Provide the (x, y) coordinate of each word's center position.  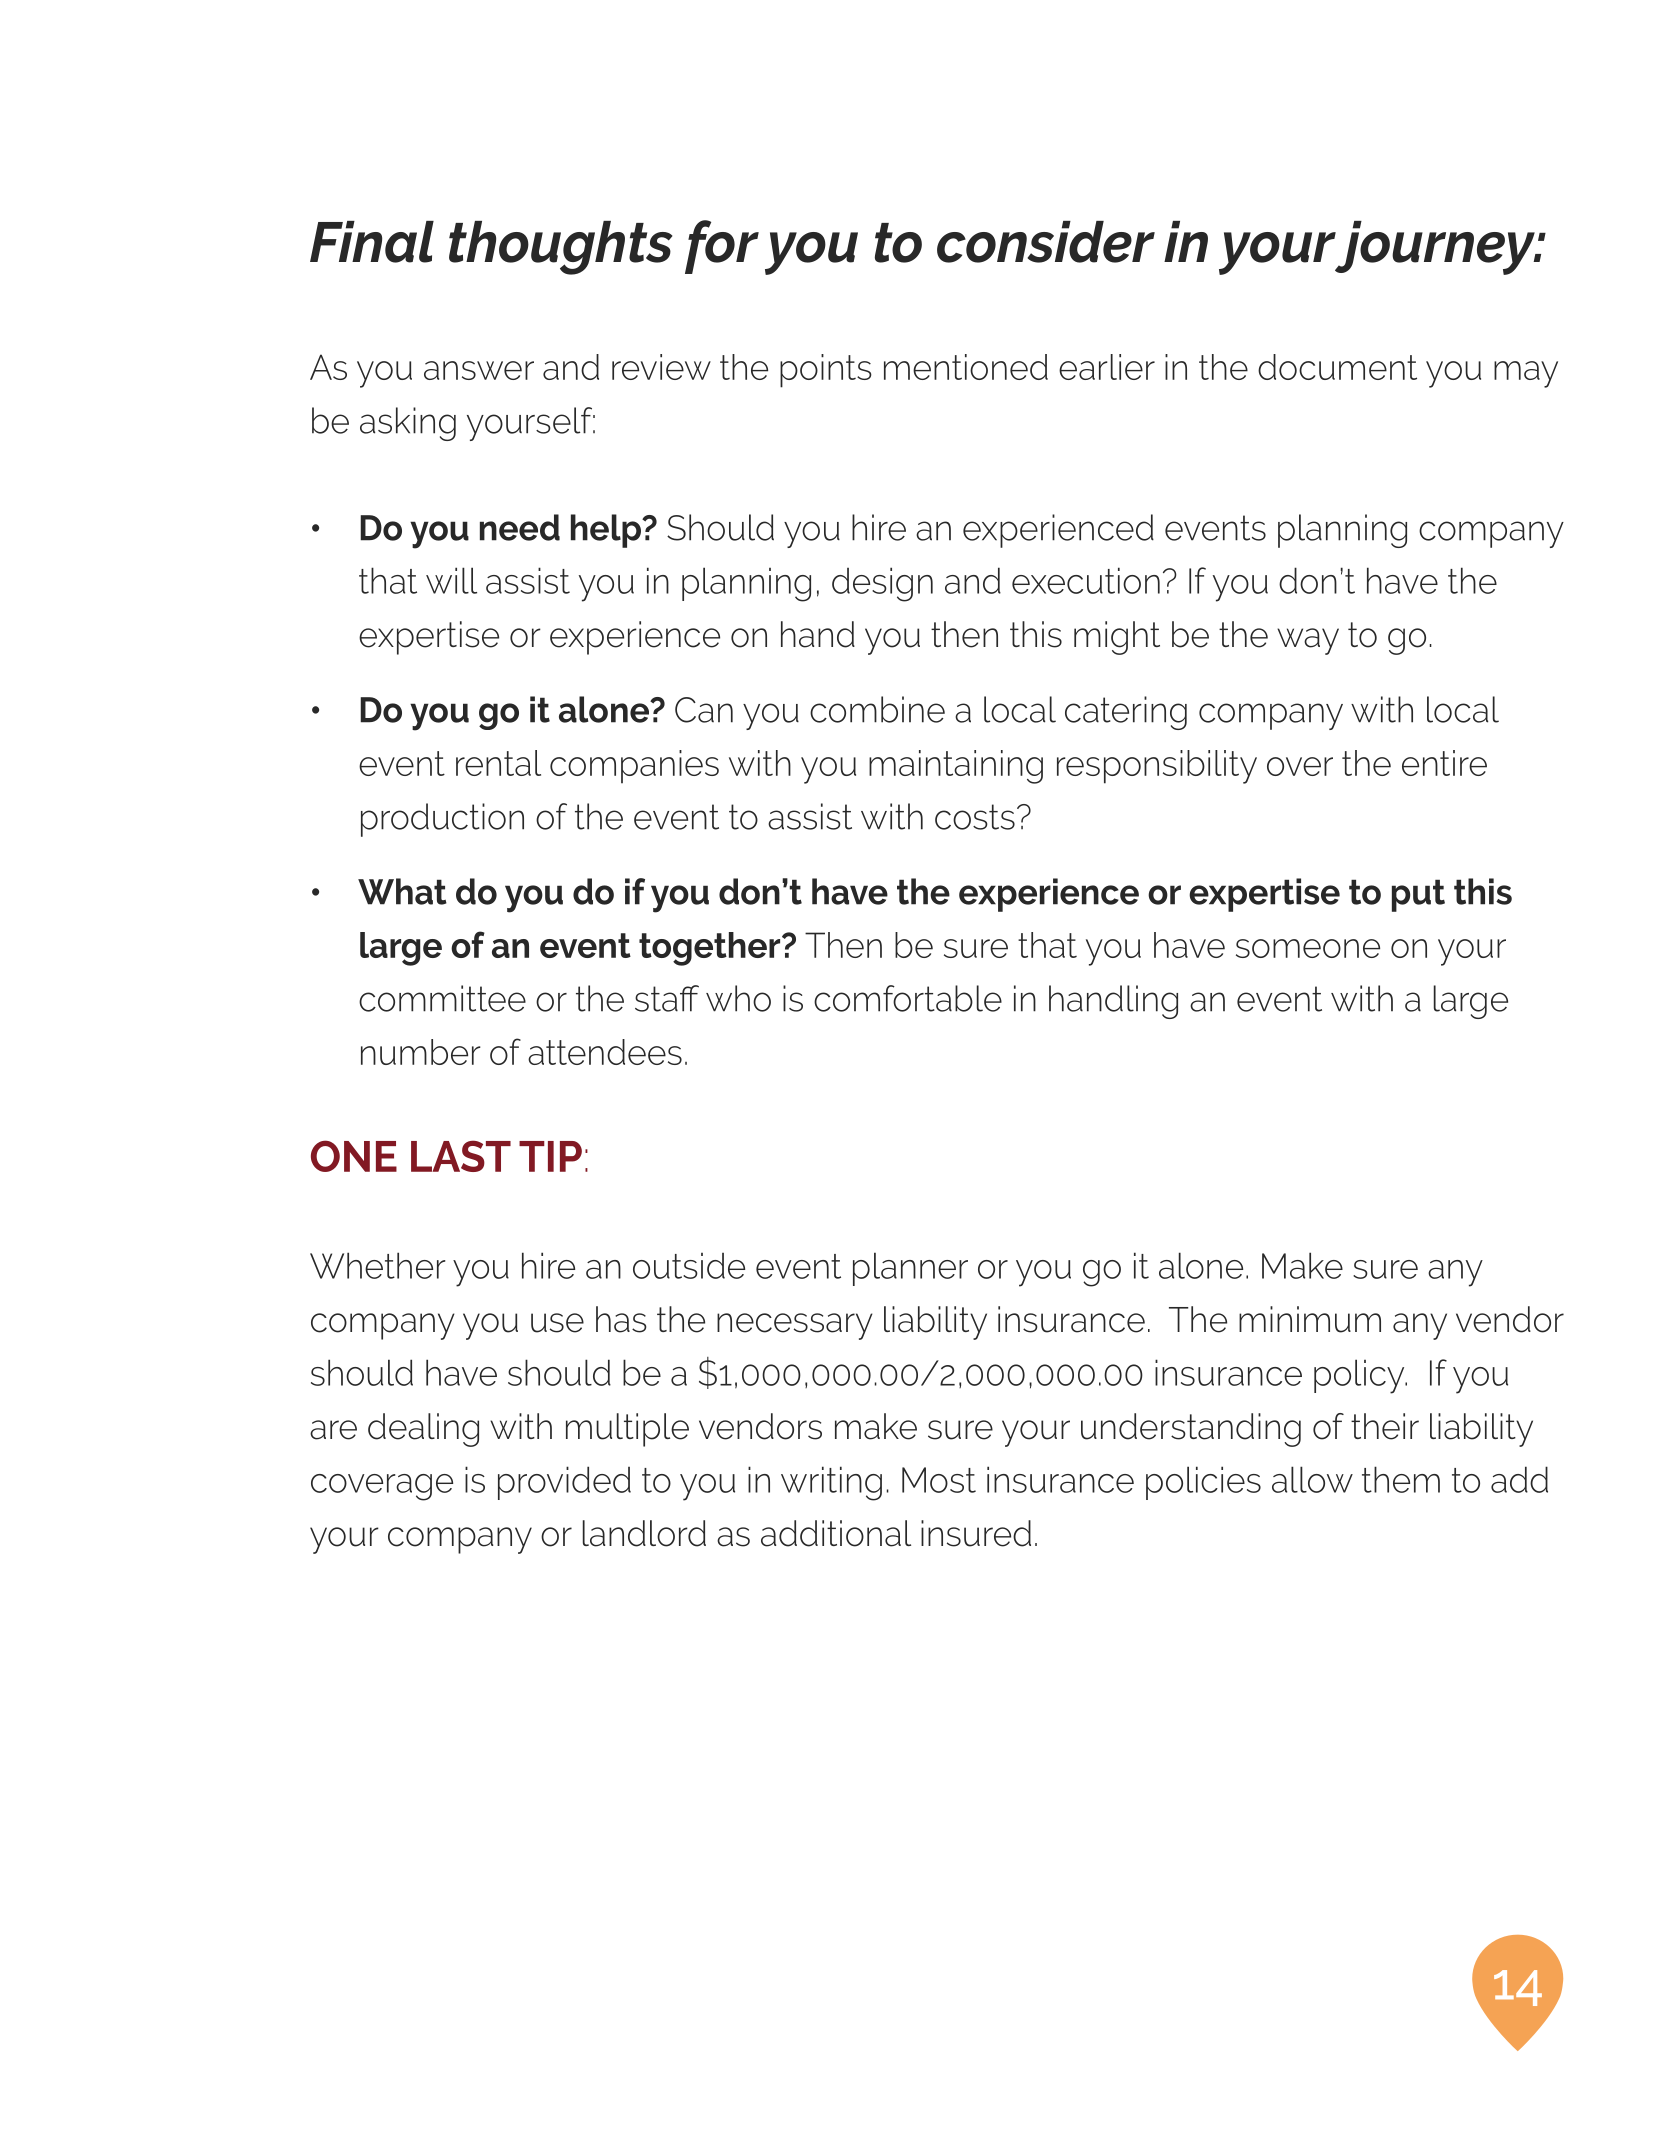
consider (1046, 242)
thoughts (560, 248)
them (1401, 1479)
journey (1434, 248)
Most (939, 1480)
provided (564, 1483)
